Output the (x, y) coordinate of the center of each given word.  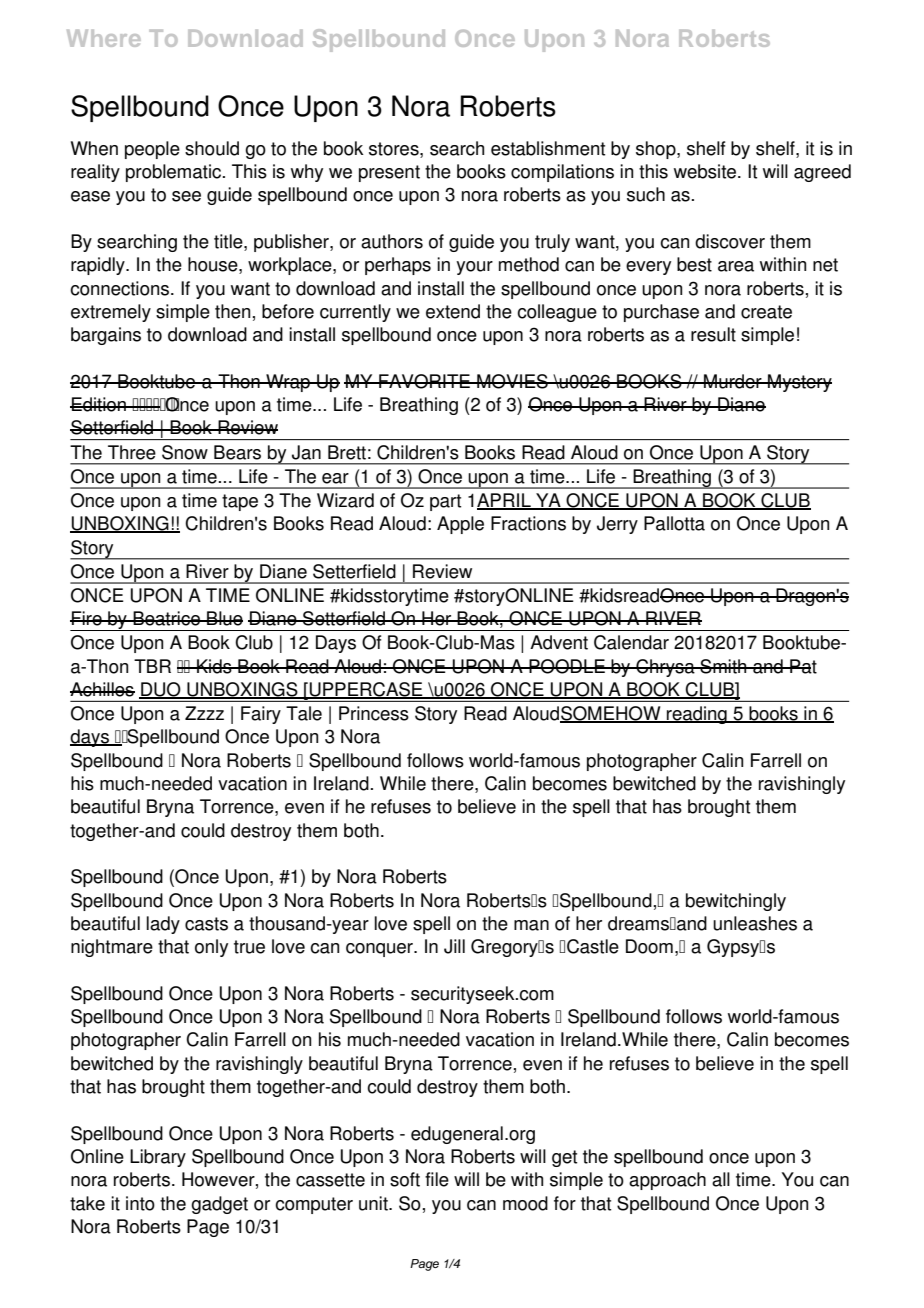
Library (158, 1158)
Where (104, 38)
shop (657, 150)
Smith (723, 666)
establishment (548, 148)
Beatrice (166, 618)
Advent (559, 642)
